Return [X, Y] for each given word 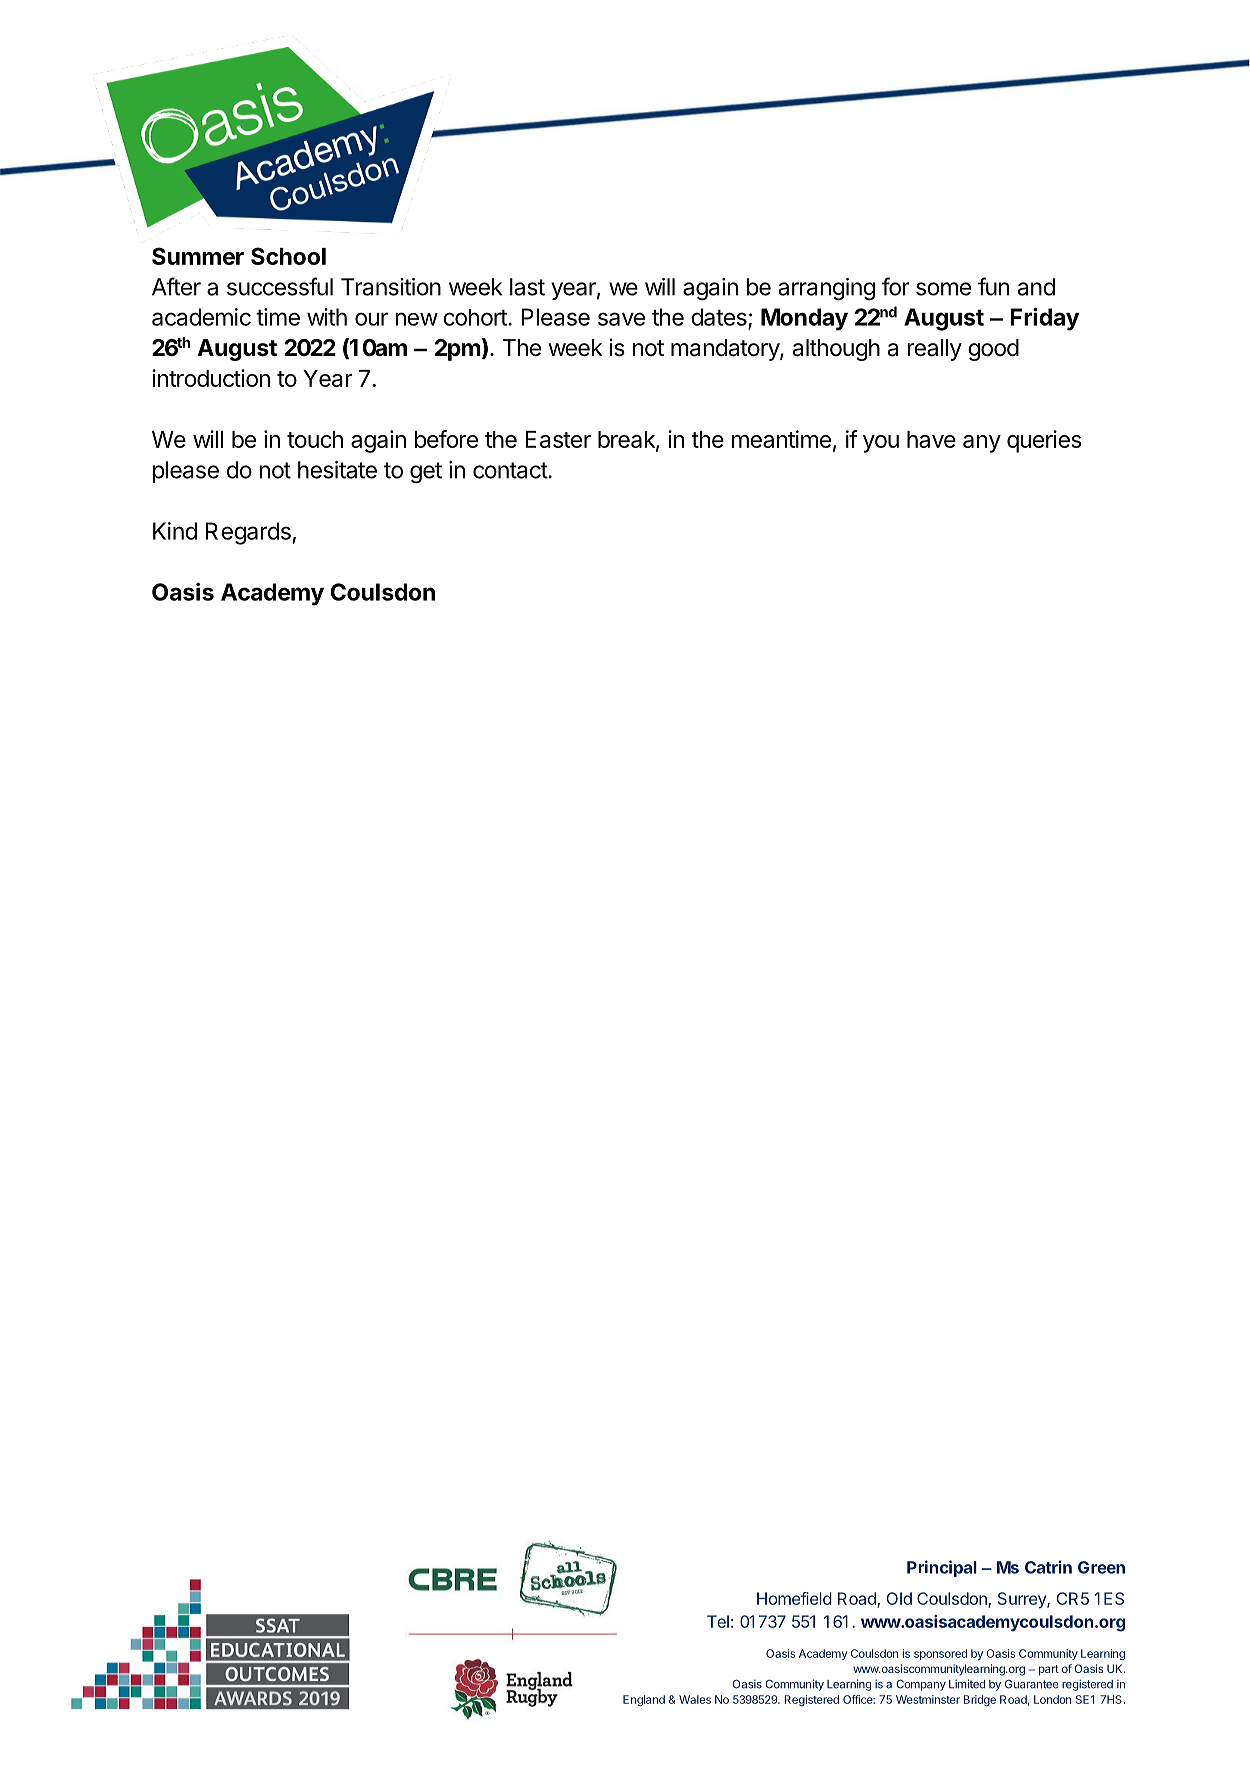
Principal [942, 1568]
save [621, 319]
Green [1101, 1567]
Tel [718, 1621]
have [931, 439]
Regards [248, 533]
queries [1044, 441]
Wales [695, 1699]
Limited [967, 1684]
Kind [175, 531]
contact [511, 470]
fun [993, 286]
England [644, 1700]
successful [280, 286]
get [426, 473]
